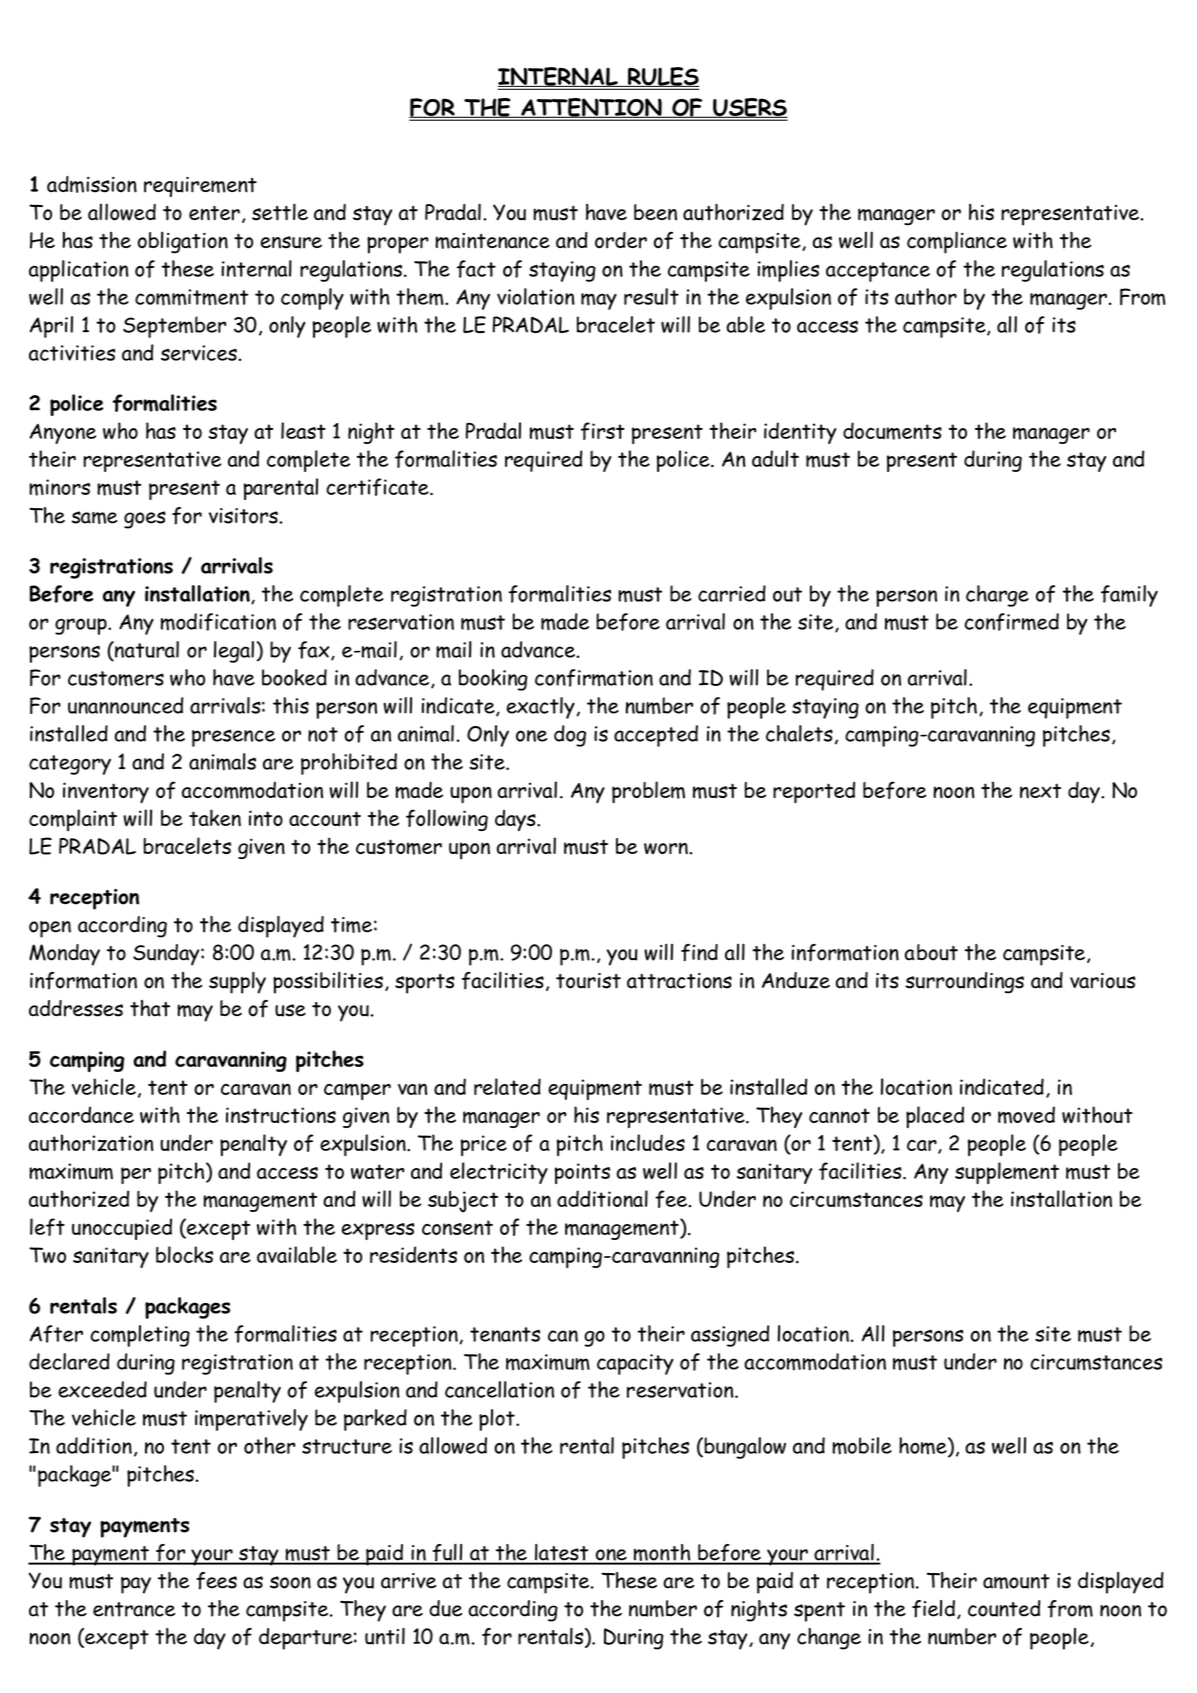 The image size is (1197, 1693). I want to click on tourist, so click(588, 981).
